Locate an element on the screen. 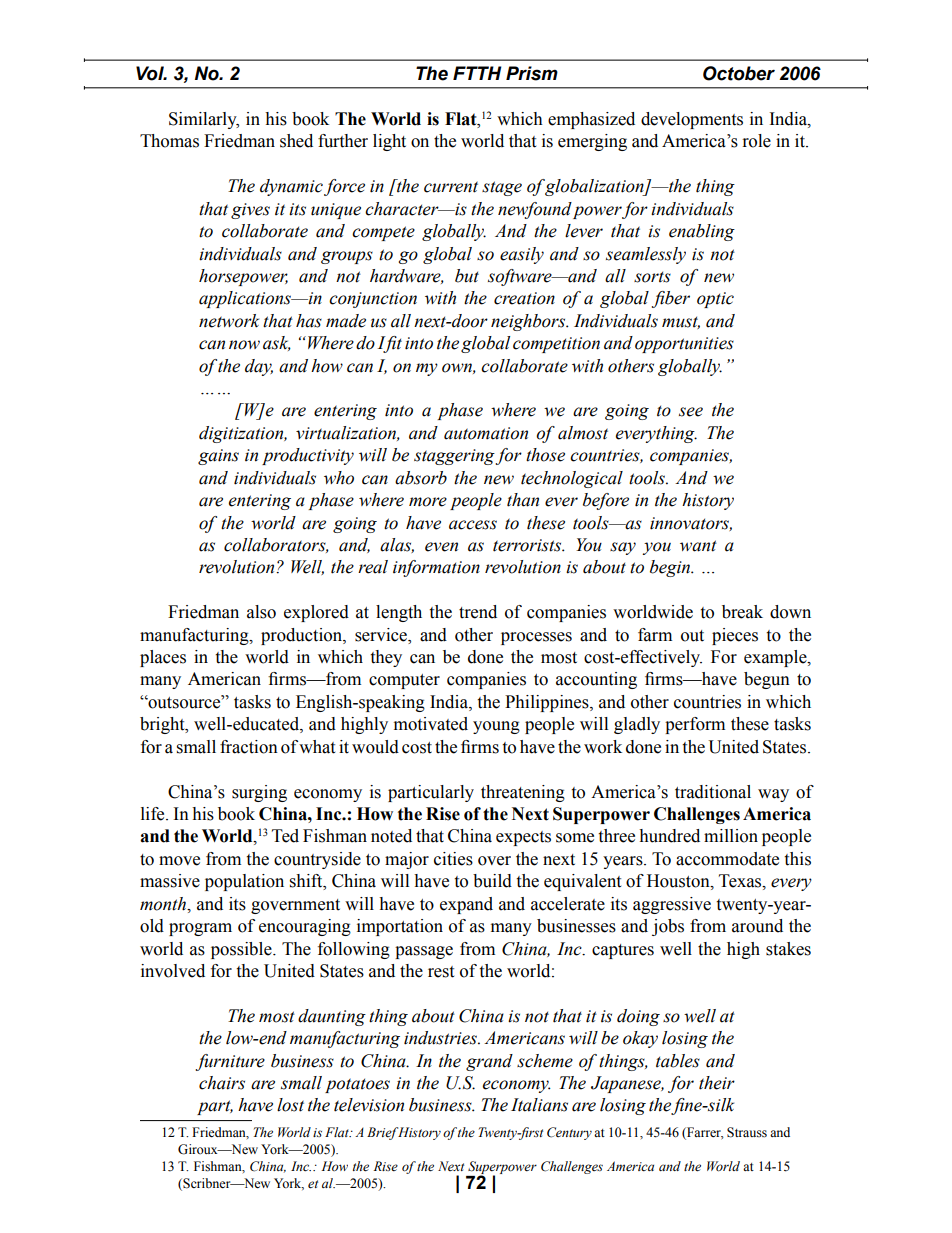  trend is located at coordinates (478, 612).
